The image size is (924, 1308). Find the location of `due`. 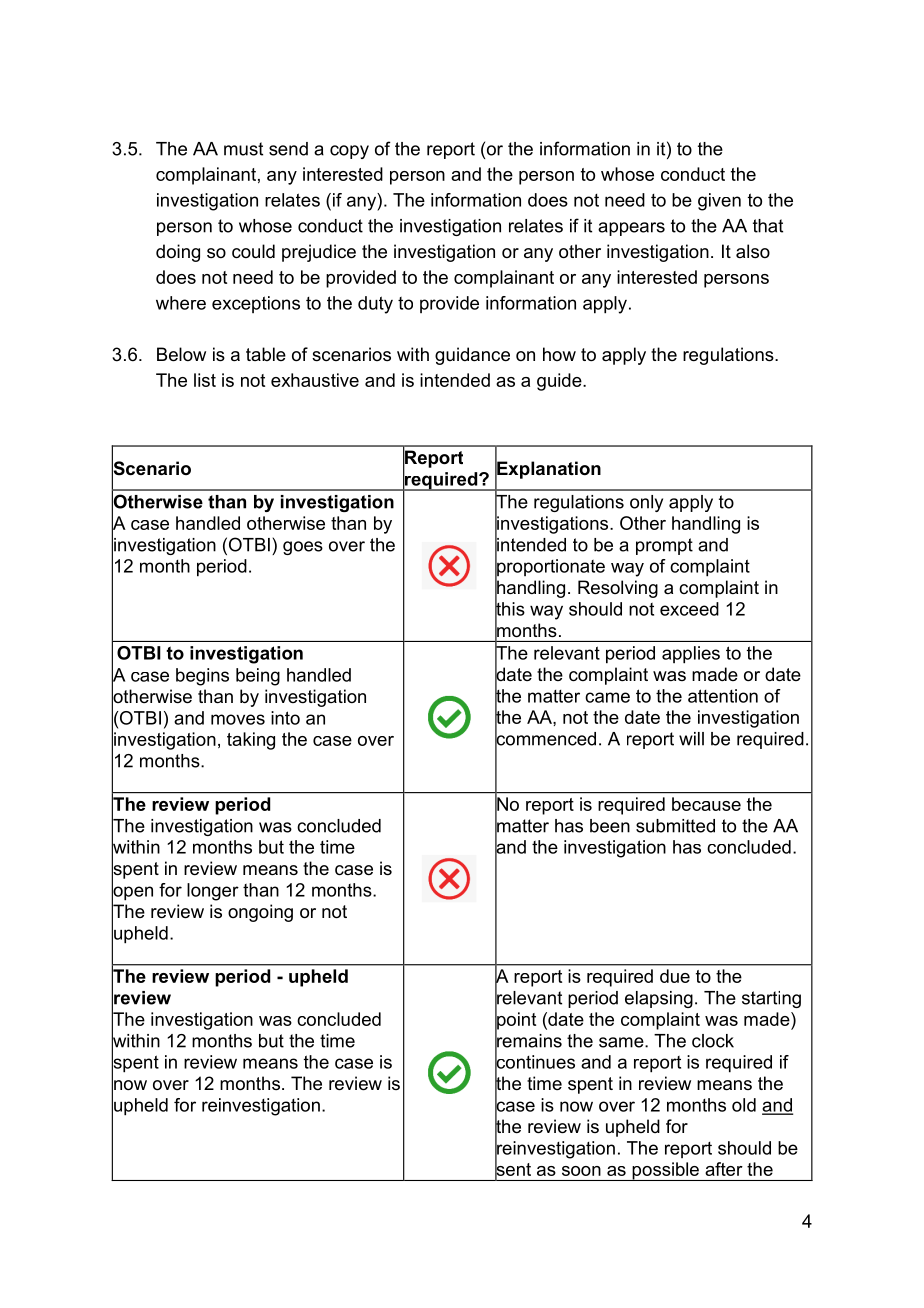

due is located at coordinates (675, 976).
